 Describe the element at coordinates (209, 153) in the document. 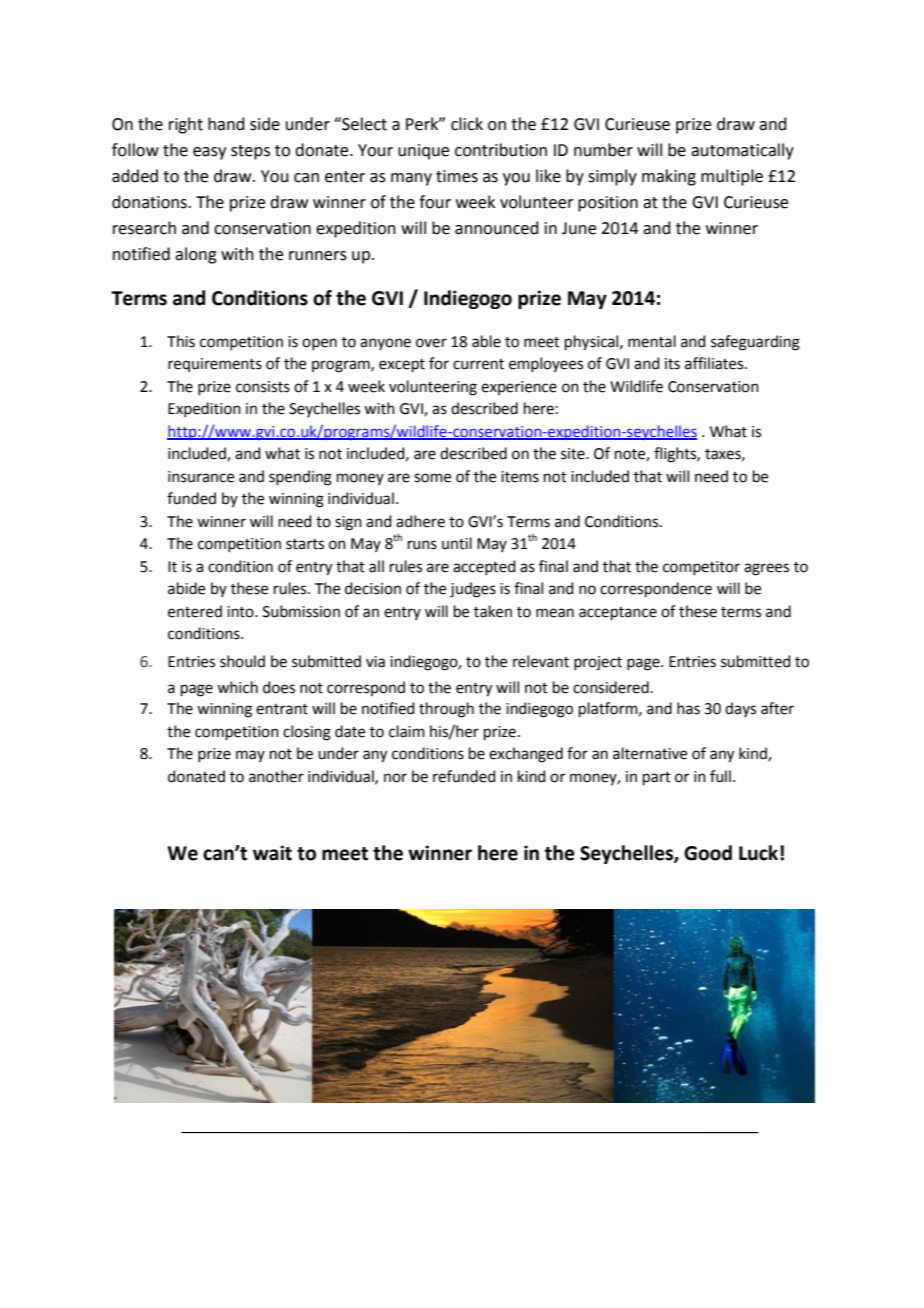

I see `easy` at that location.
